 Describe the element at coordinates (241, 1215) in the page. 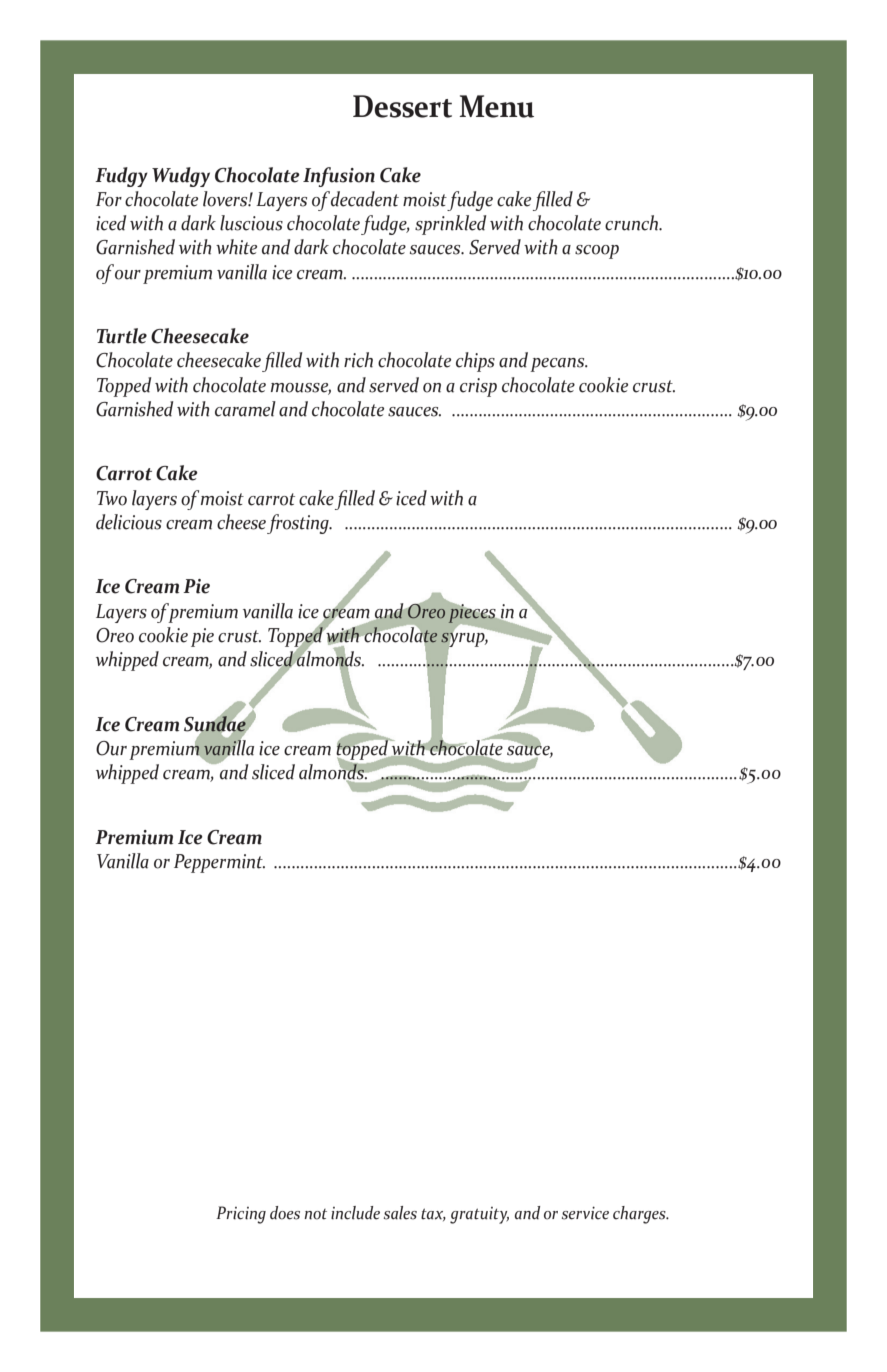

I see `Pricing` at that location.
